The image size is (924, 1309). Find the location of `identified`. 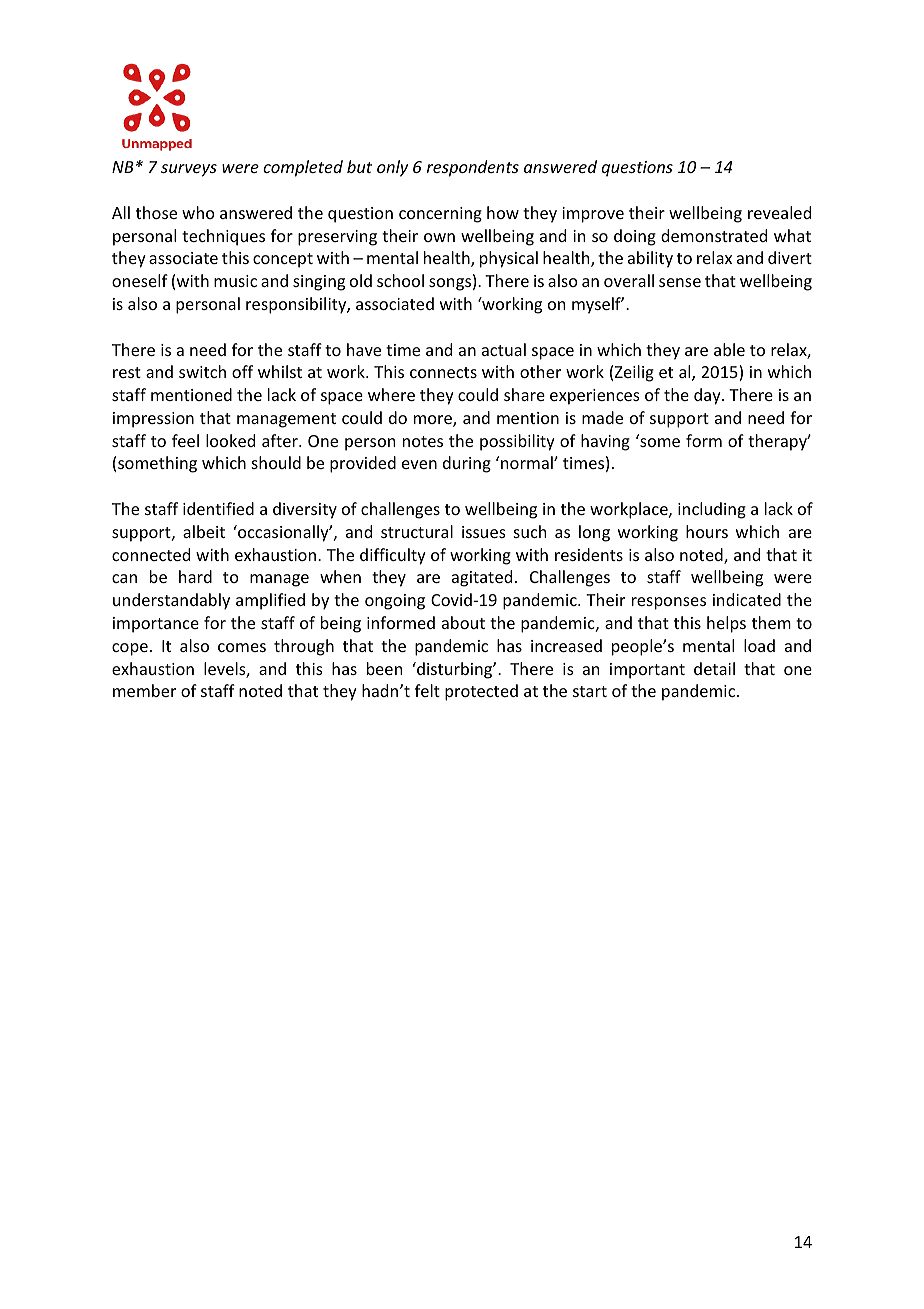

identified is located at coordinates (218, 508).
